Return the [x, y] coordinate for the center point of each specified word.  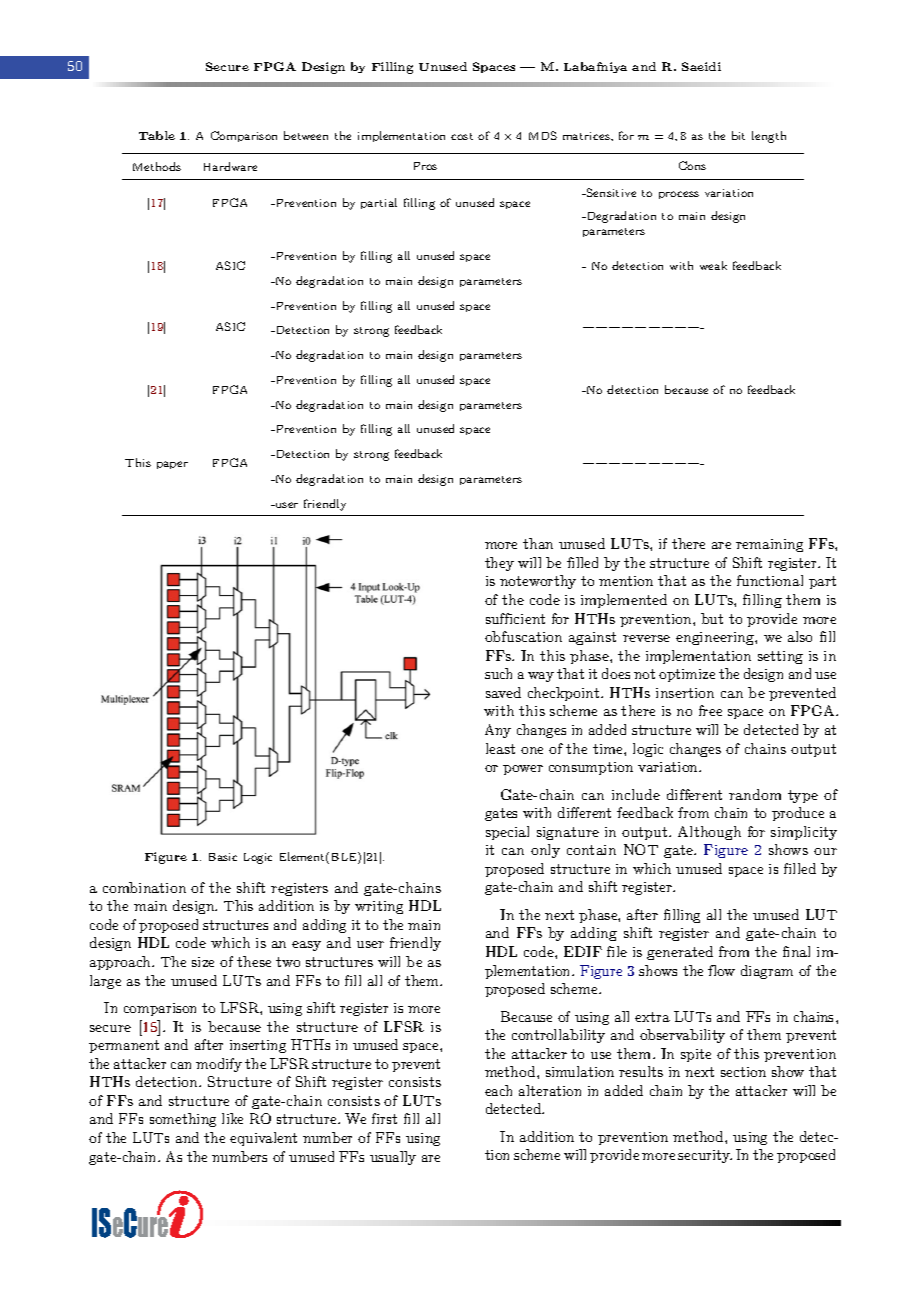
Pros [425, 166]
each [498, 1090]
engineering [716, 638]
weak [713, 265]
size [203, 962]
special [507, 833]
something [183, 1120]
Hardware [230, 166]
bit [738, 135]
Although [709, 833]
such [498, 673]
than [538, 543]
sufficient [515, 618]
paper [172, 465]
